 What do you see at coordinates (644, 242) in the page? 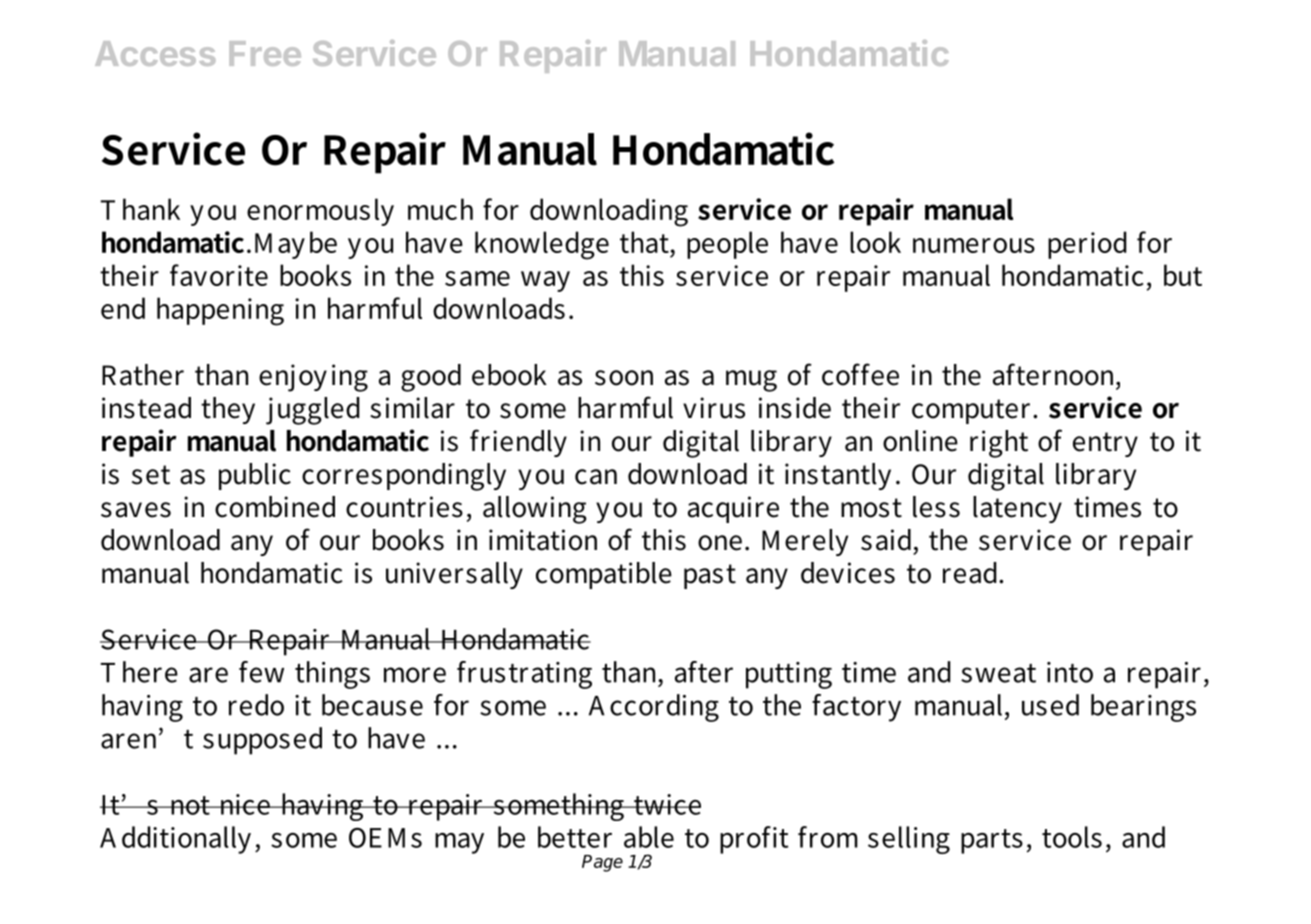
I see `that` at bounding box center [644, 242].
